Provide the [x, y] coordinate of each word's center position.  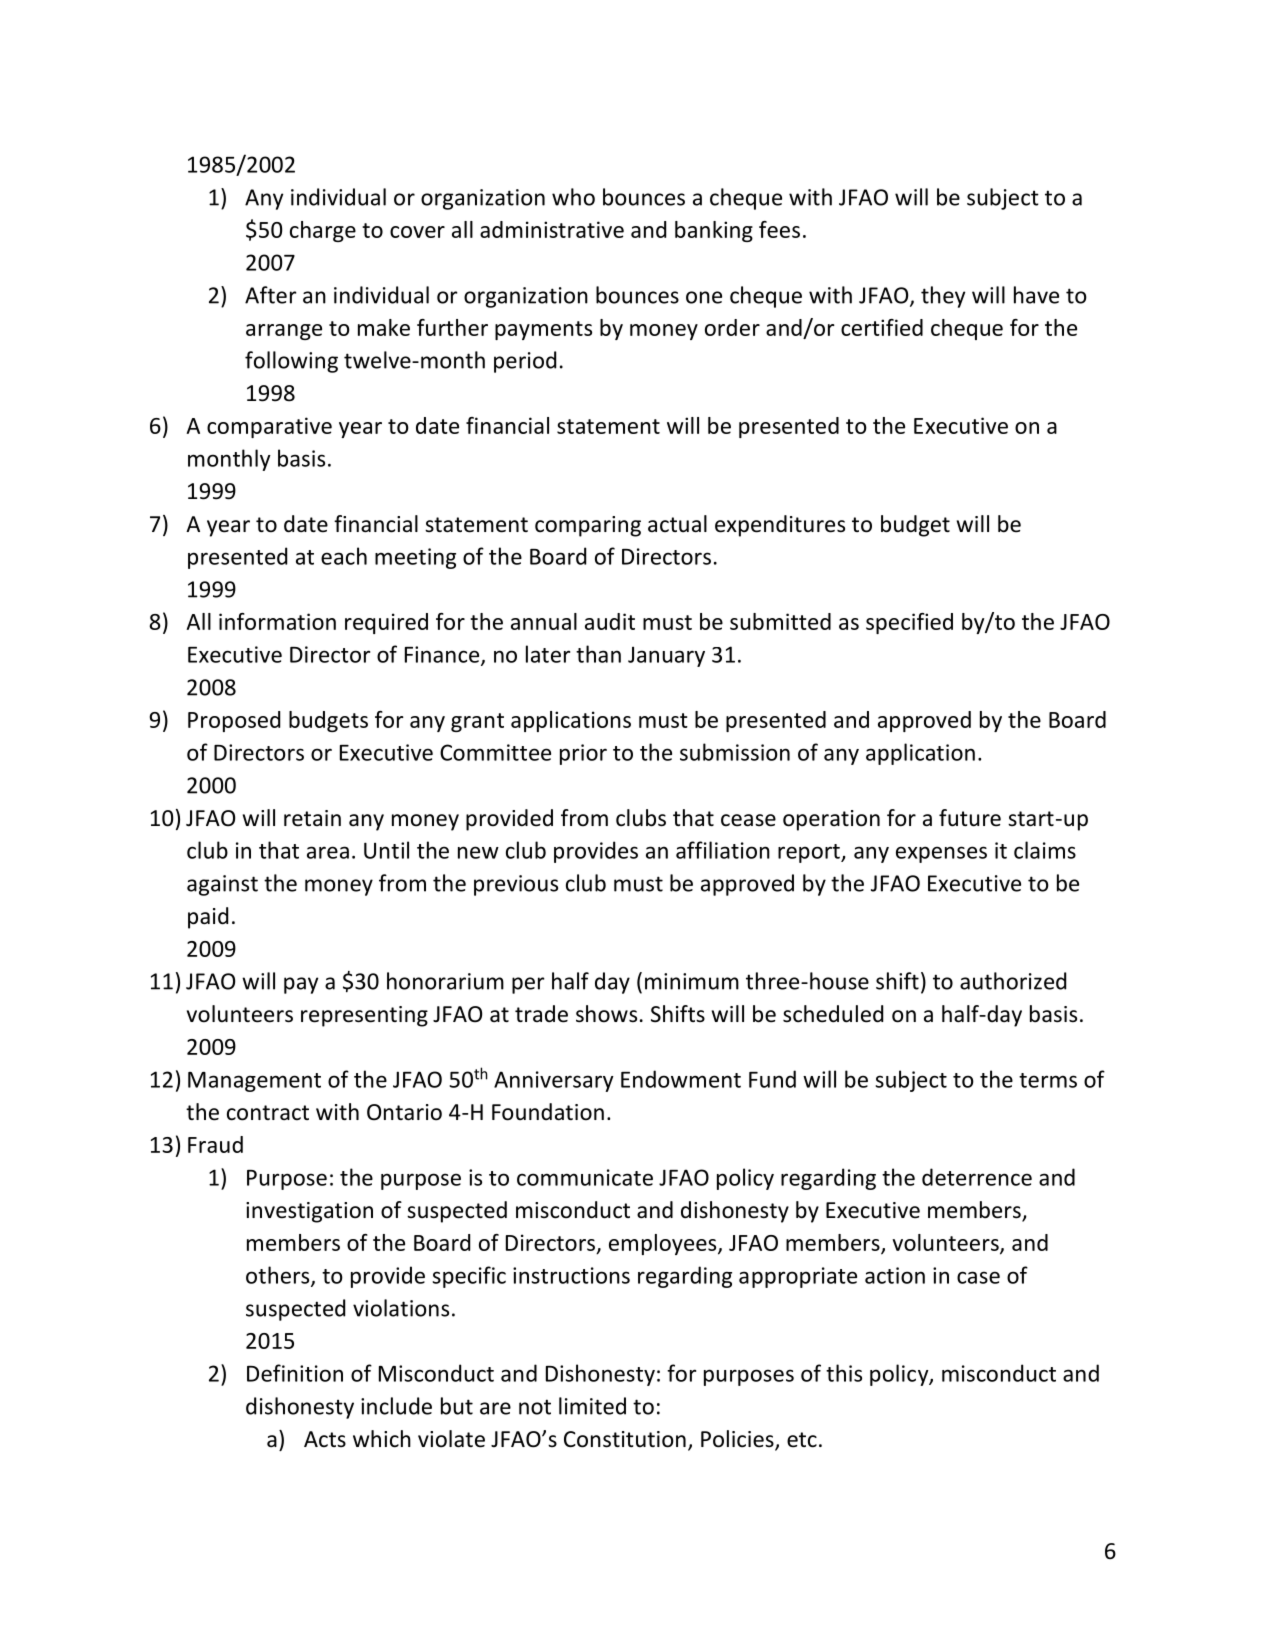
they [943, 297]
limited [592, 1406]
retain [312, 818]
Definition [295, 1373]
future [970, 818]
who [573, 197]
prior [583, 754]
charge [323, 231]
